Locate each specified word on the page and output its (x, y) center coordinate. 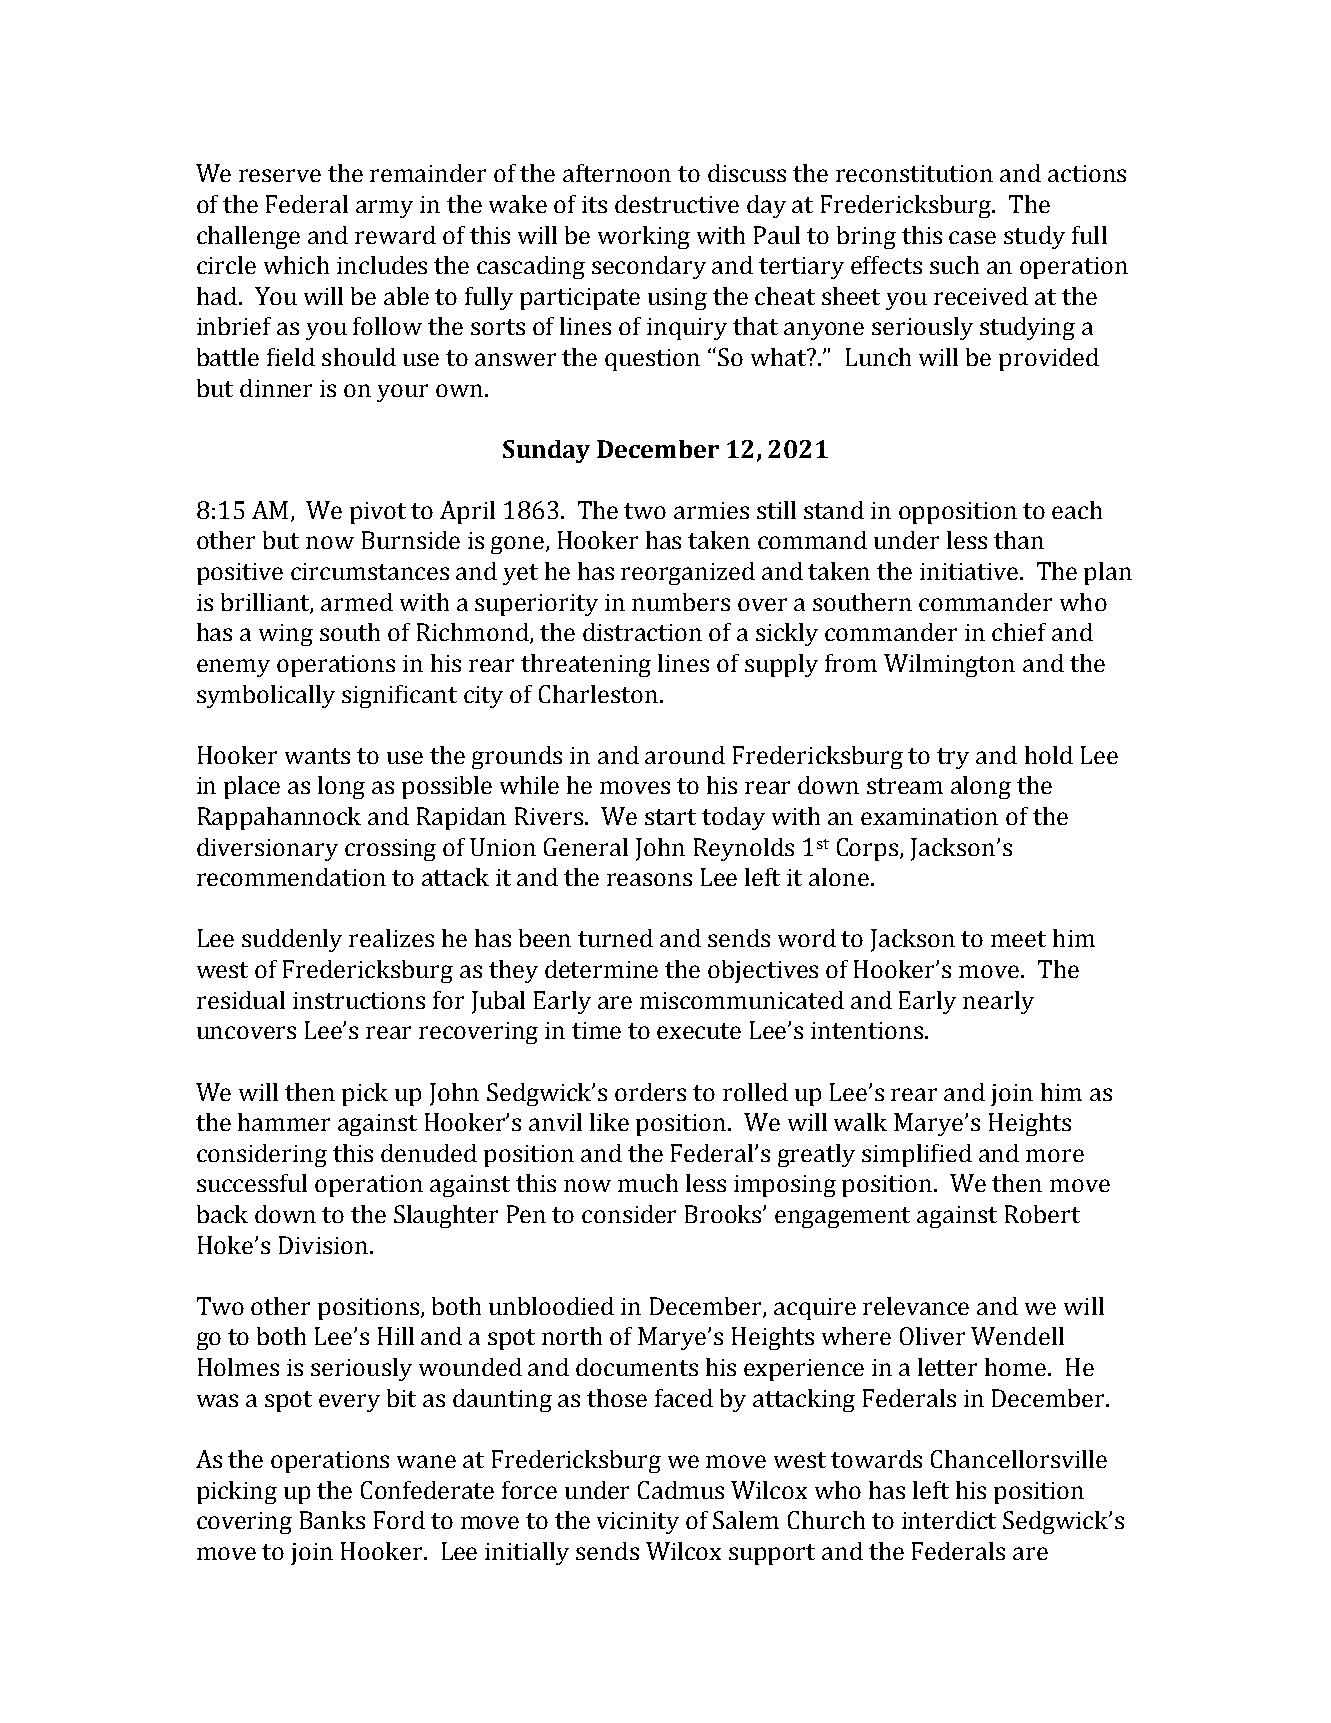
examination (929, 816)
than (1019, 540)
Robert (1042, 1214)
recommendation (291, 877)
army (384, 209)
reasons (649, 879)
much (648, 1183)
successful (252, 1183)
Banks (332, 1520)
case (972, 237)
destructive (677, 204)
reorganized (688, 573)
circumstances (370, 571)
